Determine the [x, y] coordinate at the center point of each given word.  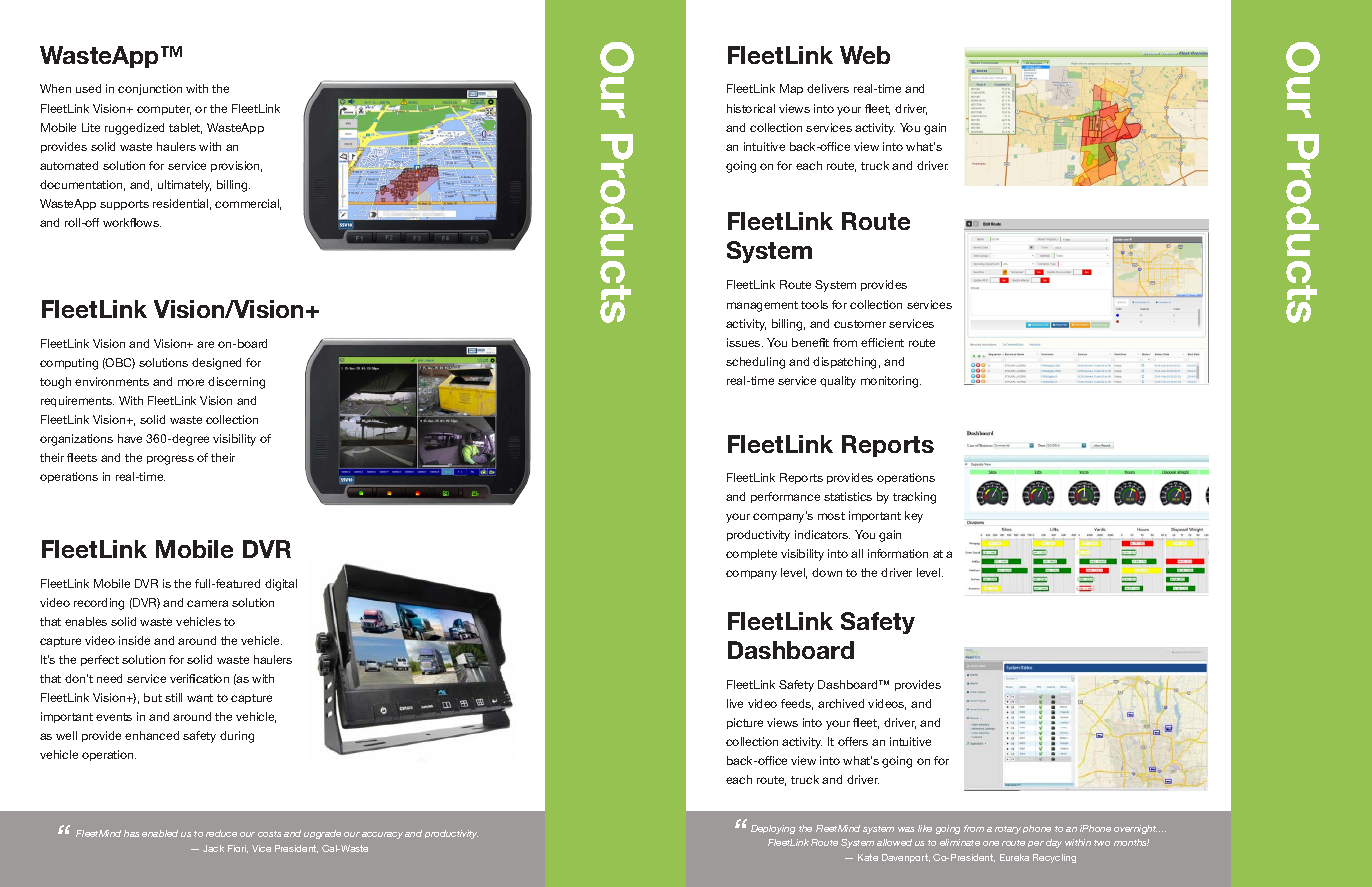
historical [751, 108]
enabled [160, 833]
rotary [1008, 830]
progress [170, 460]
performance [785, 497]
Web [865, 55]
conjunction [150, 89]
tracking [914, 498]
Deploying [773, 829]
